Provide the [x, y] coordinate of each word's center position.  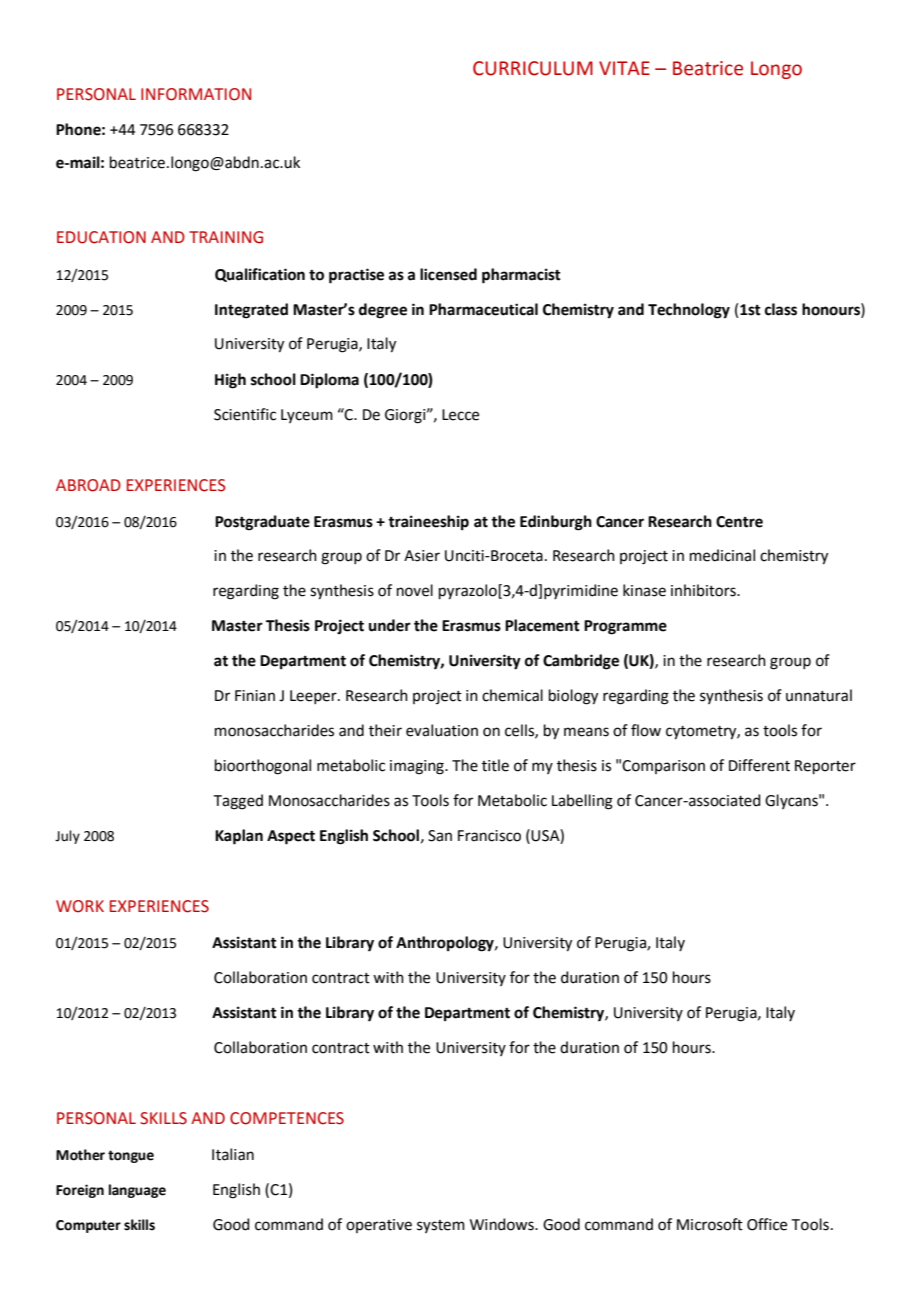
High [230, 381]
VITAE [624, 68]
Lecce [460, 415]
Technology [689, 311]
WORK [80, 906]
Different [759, 765]
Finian [255, 696]
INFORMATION [196, 94]
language [137, 1191]
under [390, 625]
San [440, 836]
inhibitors [704, 590]
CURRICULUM [533, 68]
